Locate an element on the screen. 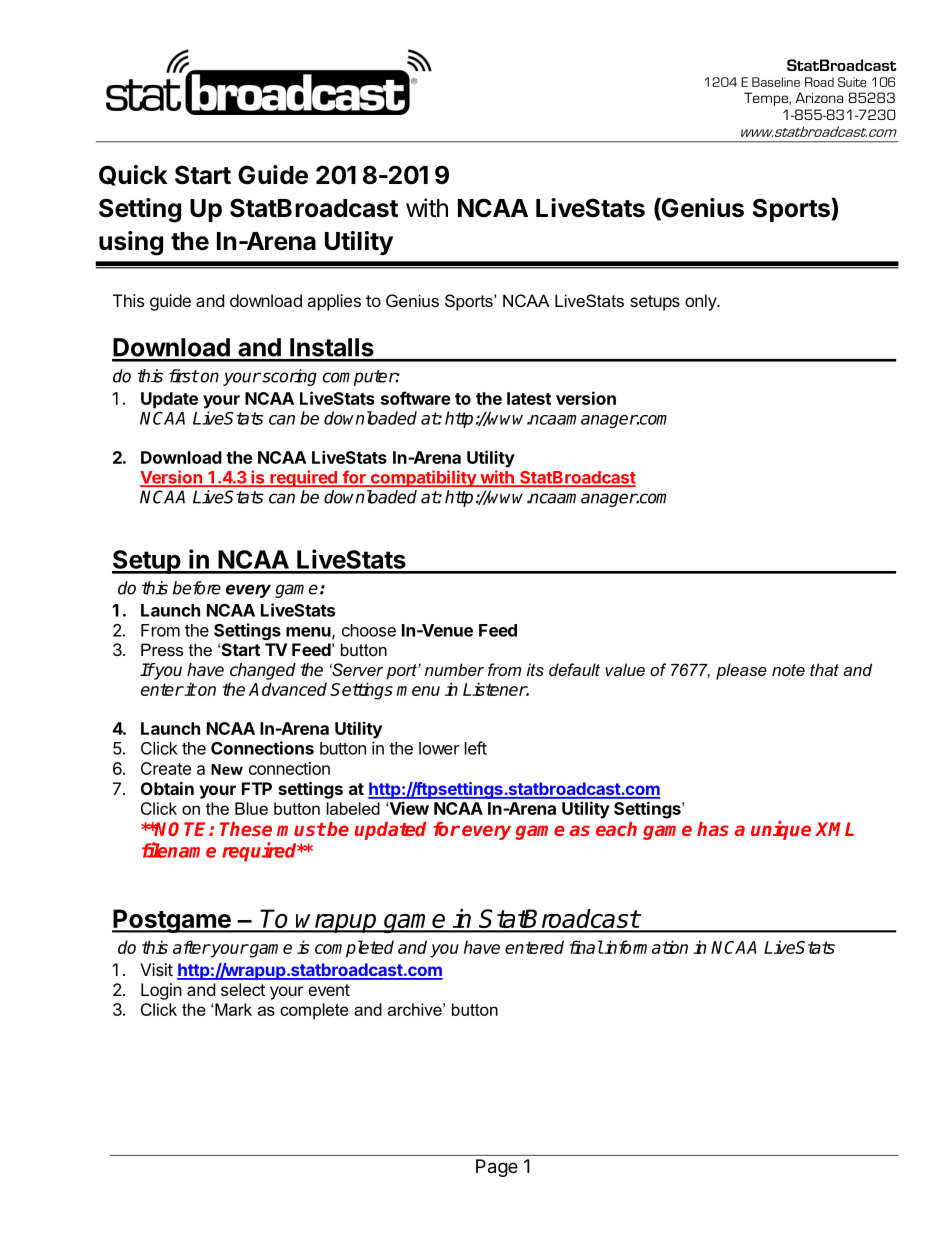 The height and width of the screenshot is (1233, 952). Page is located at coordinates (497, 1168).
